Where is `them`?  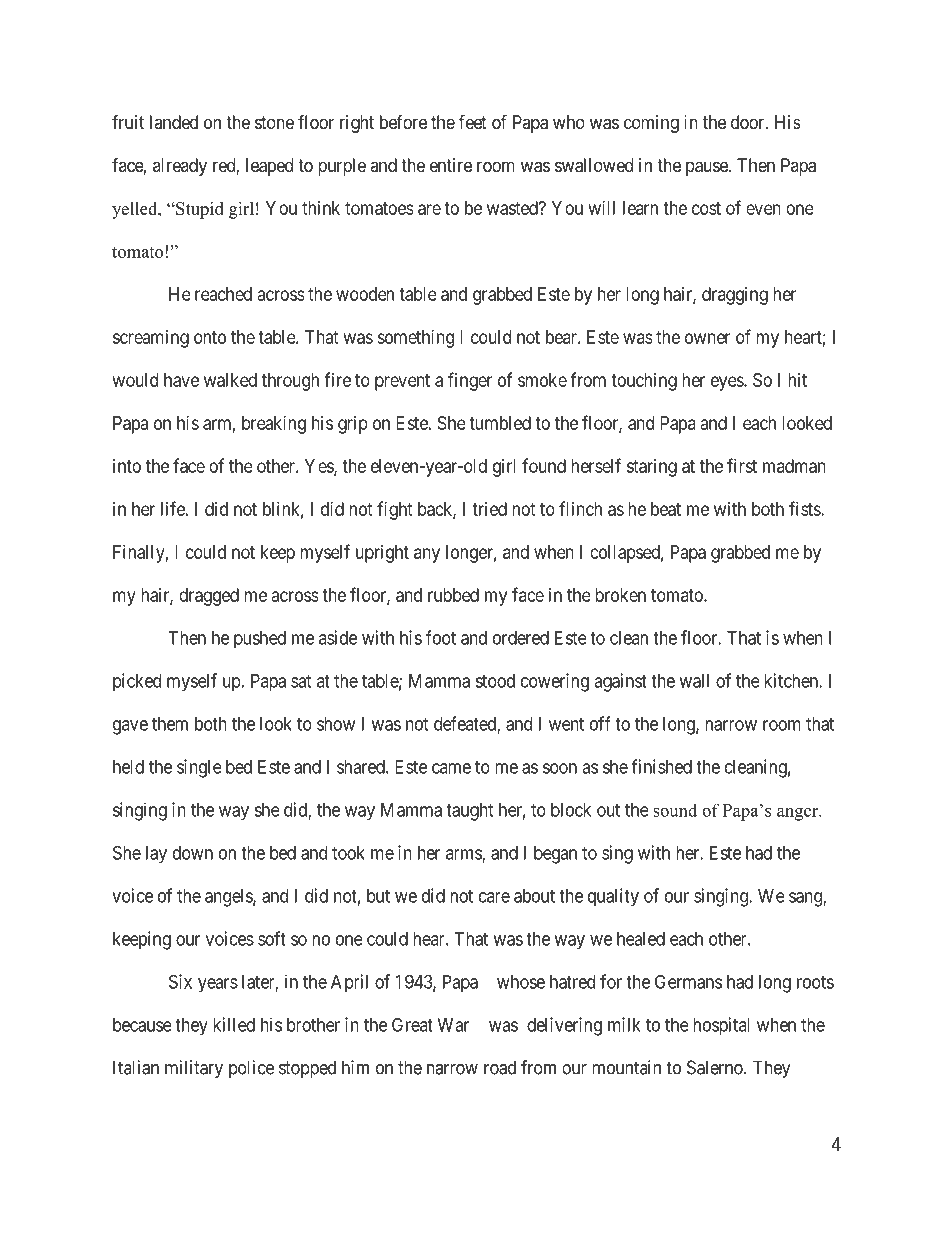 them is located at coordinates (170, 724).
